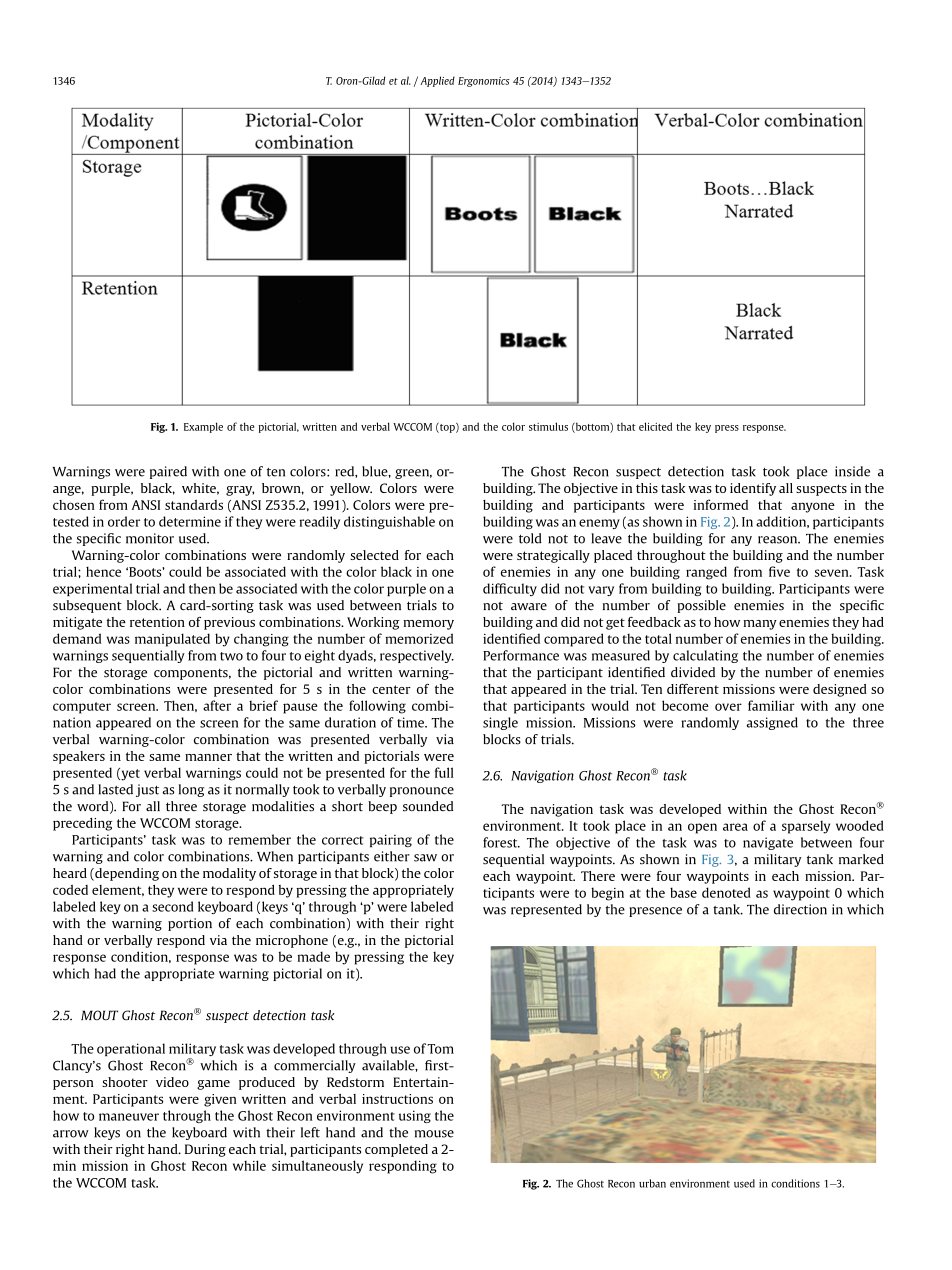 This page has height=1270, width=952. Describe the element at coordinates (425, 858) in the page. I see `saw` at that location.
